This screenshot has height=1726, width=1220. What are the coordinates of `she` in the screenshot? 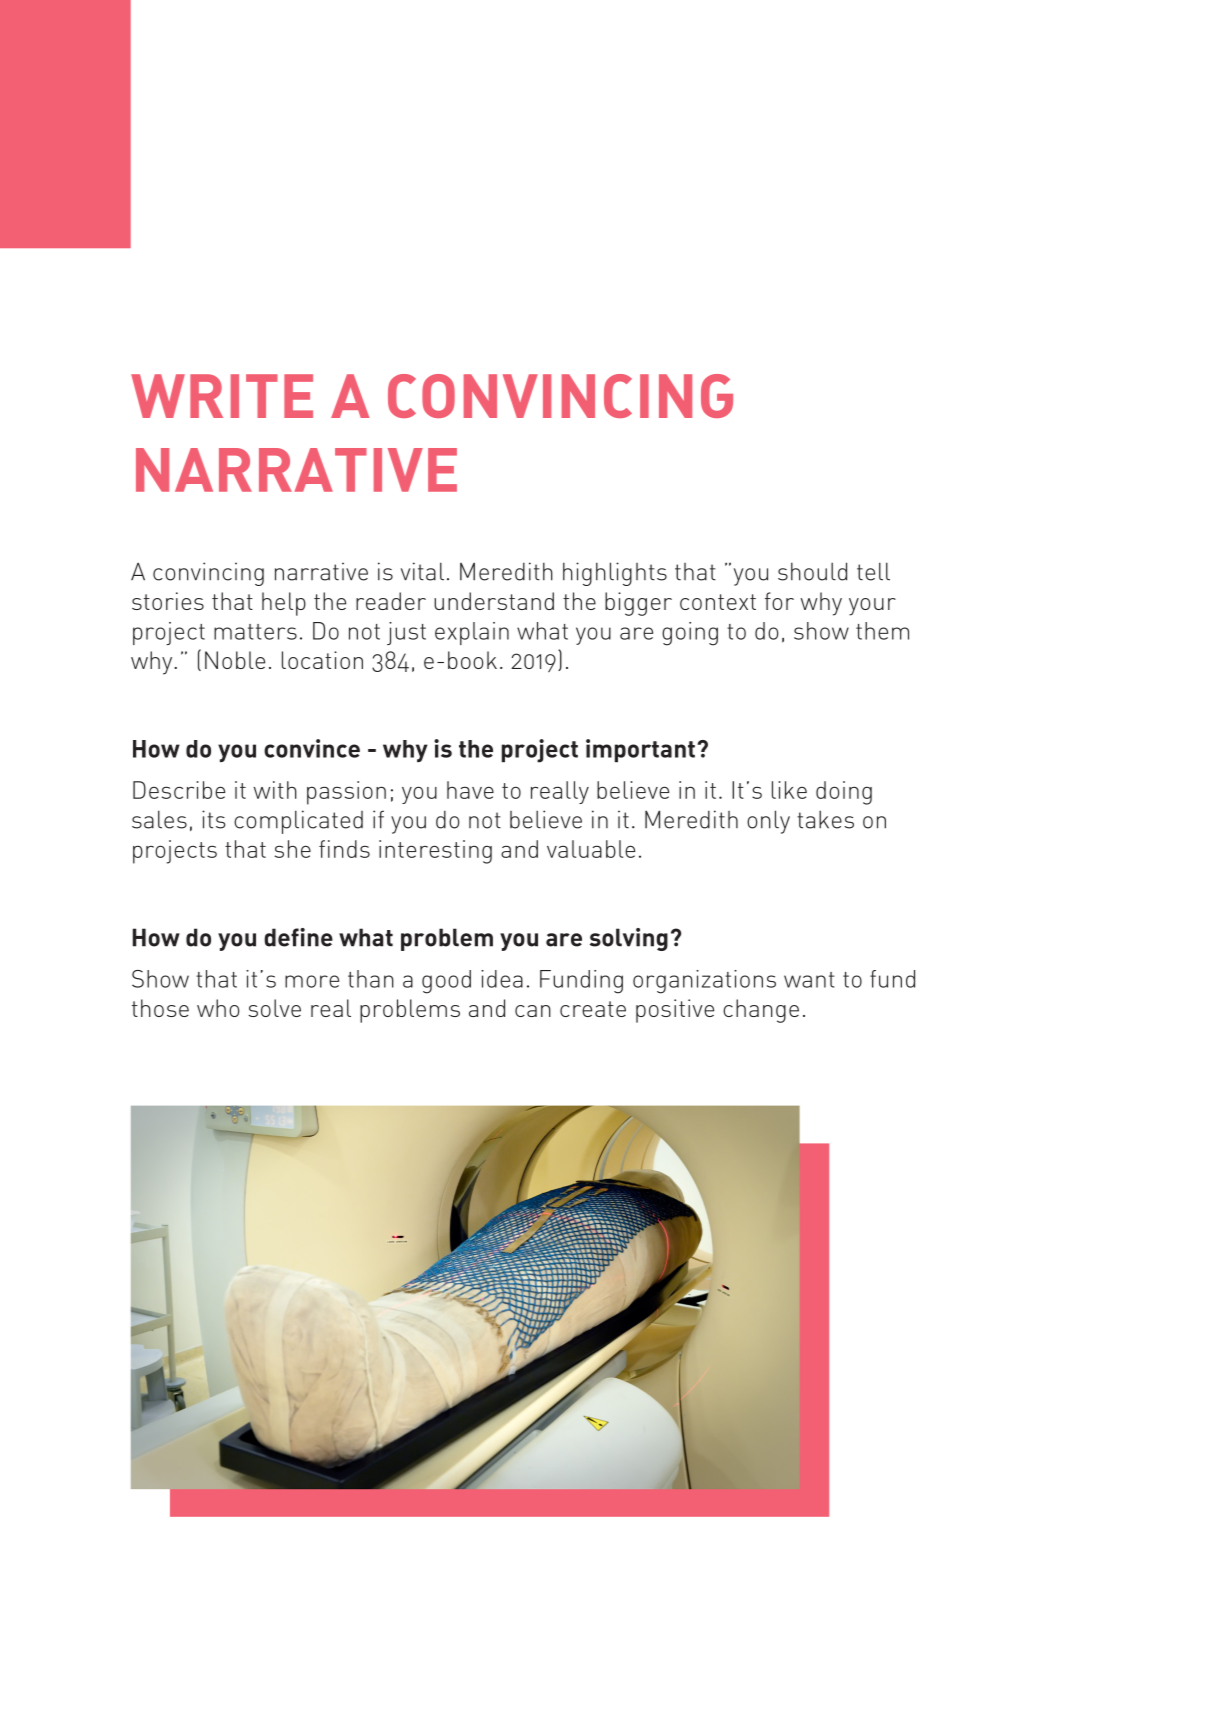 It's located at (293, 849).
